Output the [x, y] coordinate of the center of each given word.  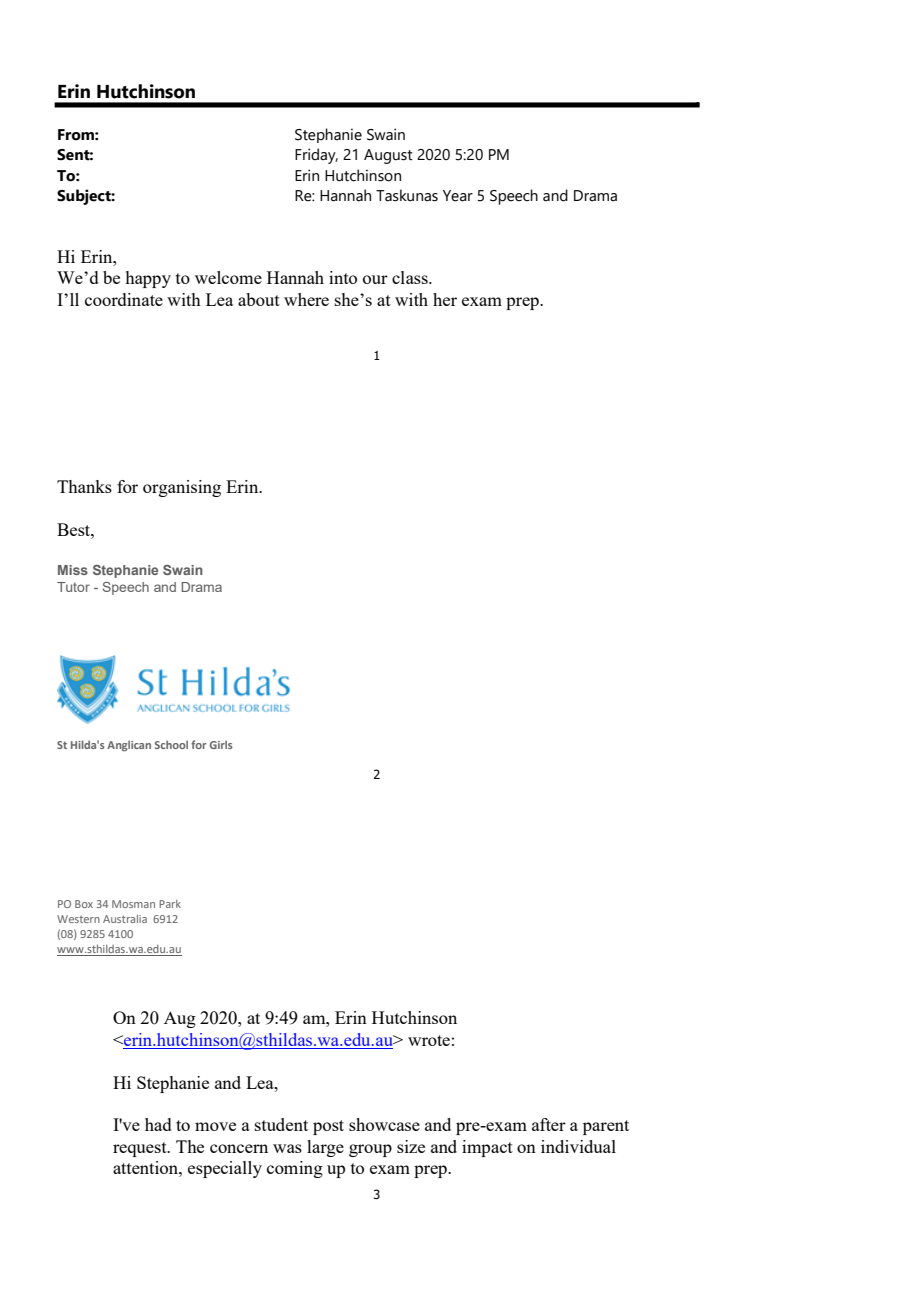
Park [170, 904]
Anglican [129, 746]
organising [182, 488]
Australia [125, 919]
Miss [73, 570]
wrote [429, 1040]
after [549, 1124]
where [306, 299]
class [411, 277]
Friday [316, 156]
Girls [221, 744]
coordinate [124, 299]
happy [148, 279]
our [375, 279]
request [141, 1149]
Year [458, 196]
